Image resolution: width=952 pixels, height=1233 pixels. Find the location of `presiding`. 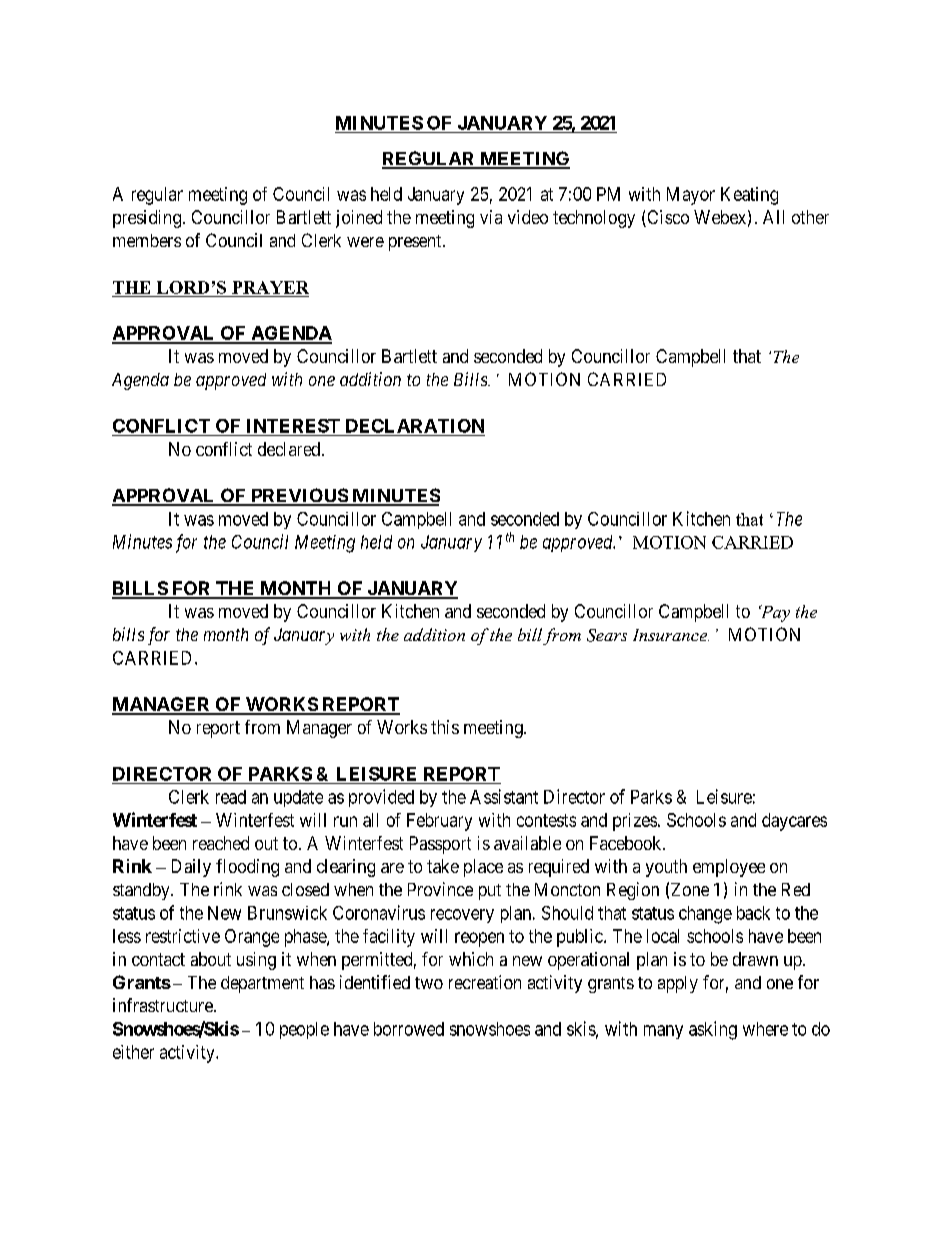

presiding is located at coordinates (147, 219).
